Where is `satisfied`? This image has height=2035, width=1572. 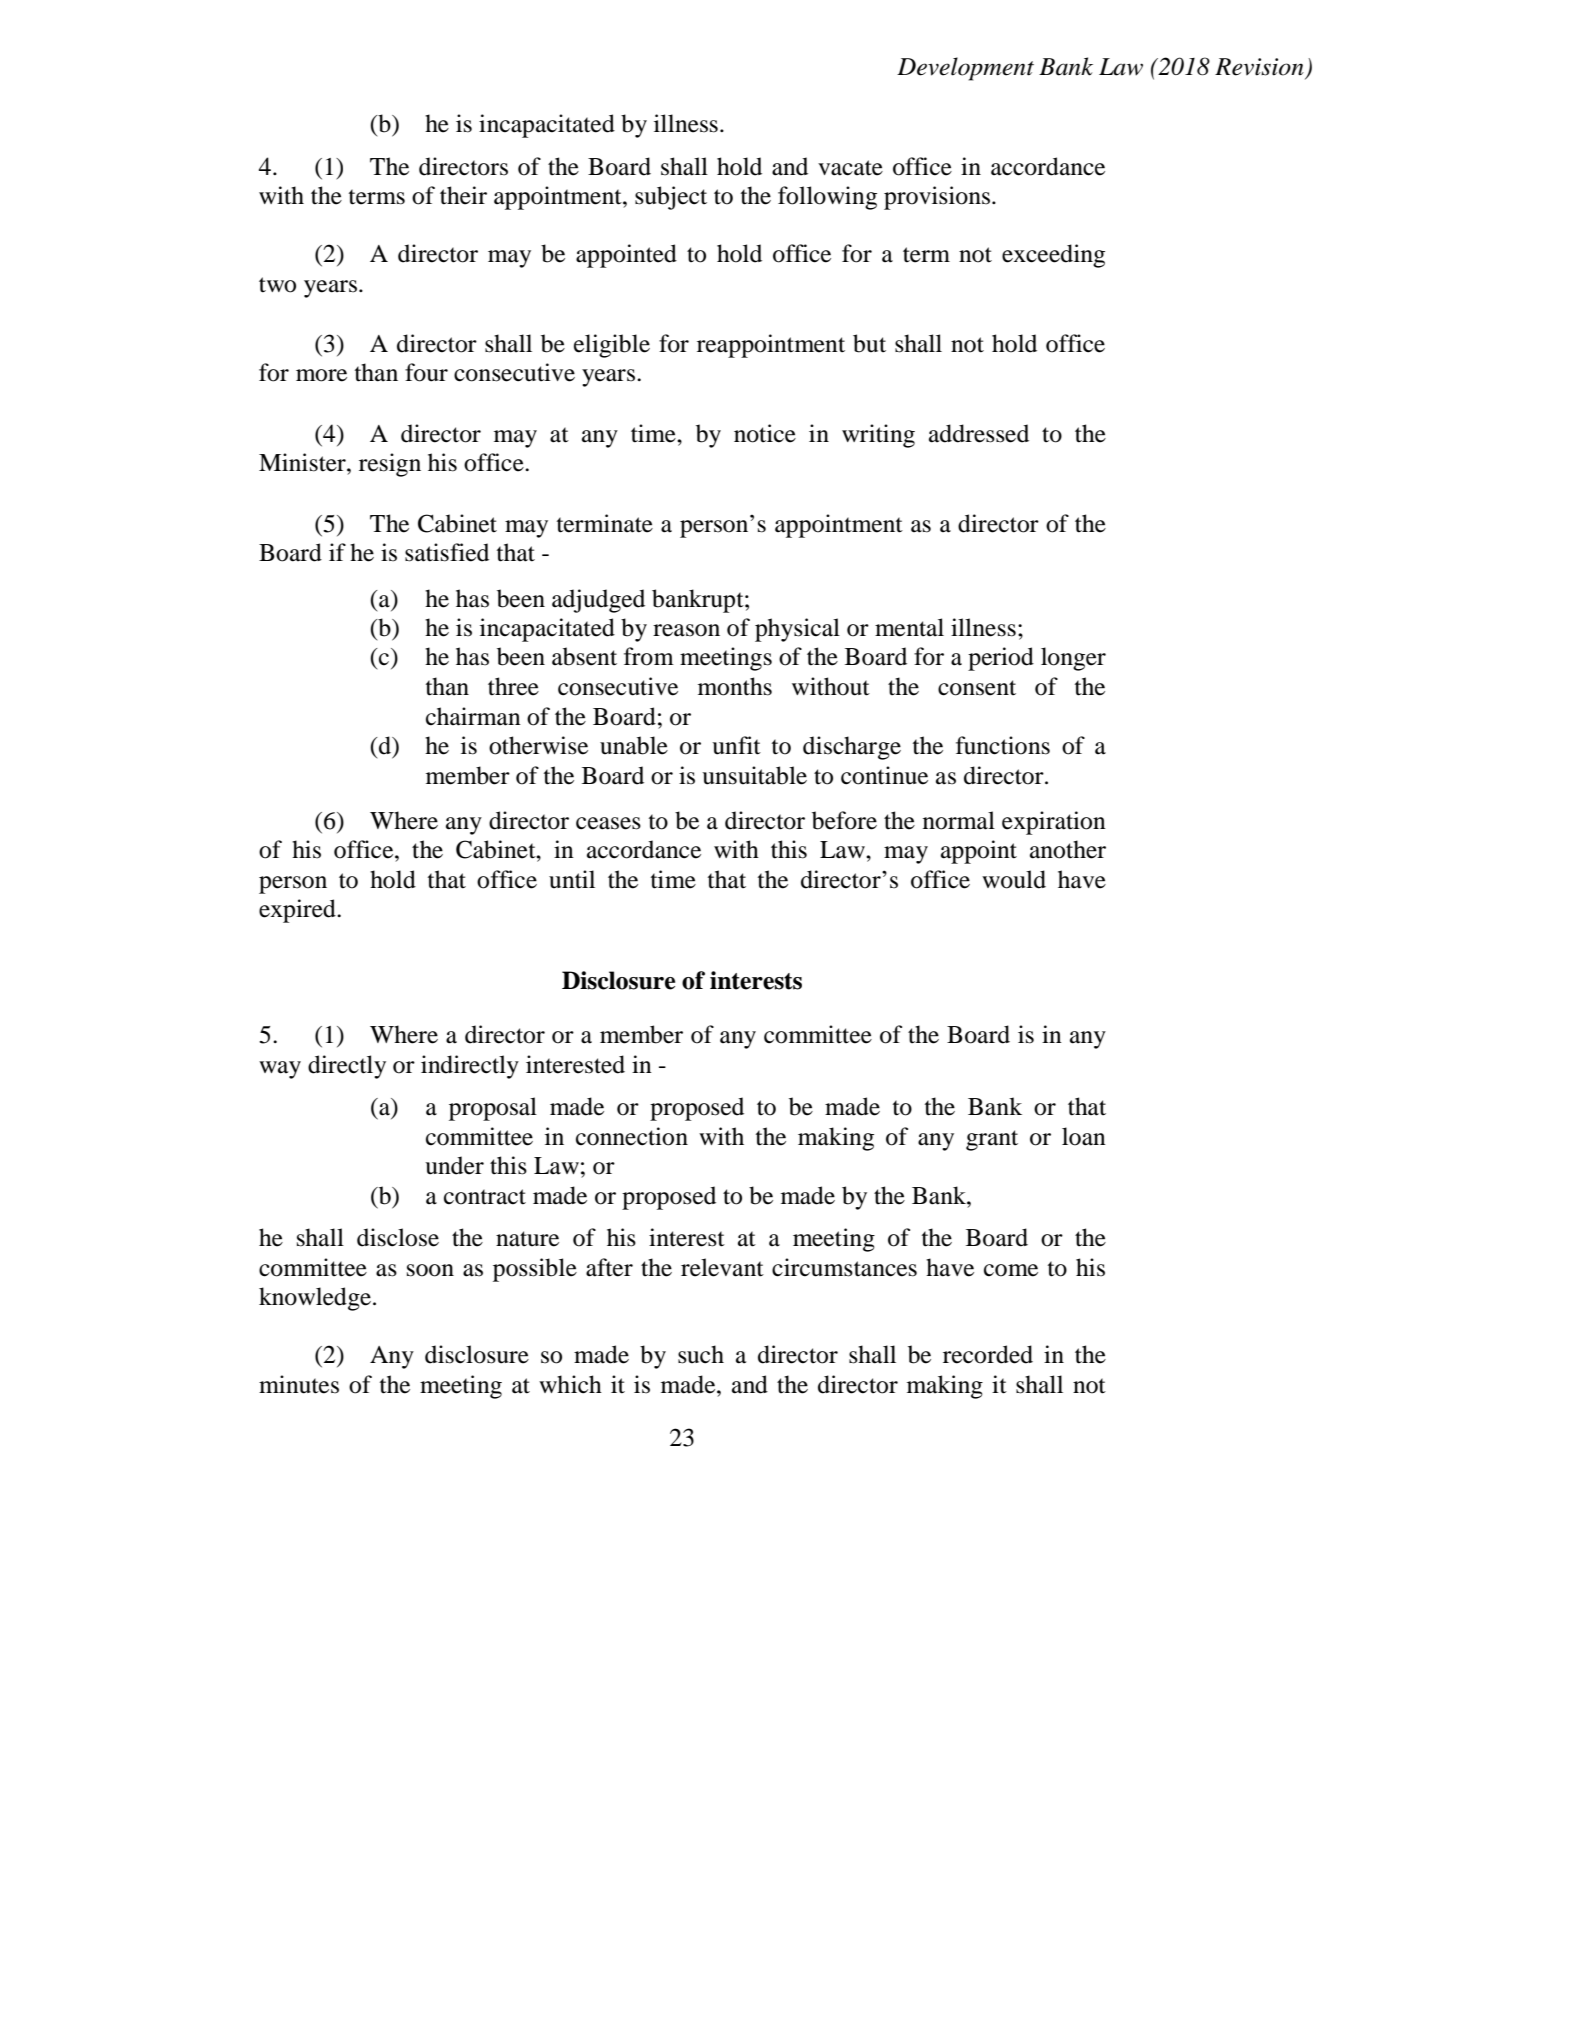 satisfied is located at coordinates (447, 552).
